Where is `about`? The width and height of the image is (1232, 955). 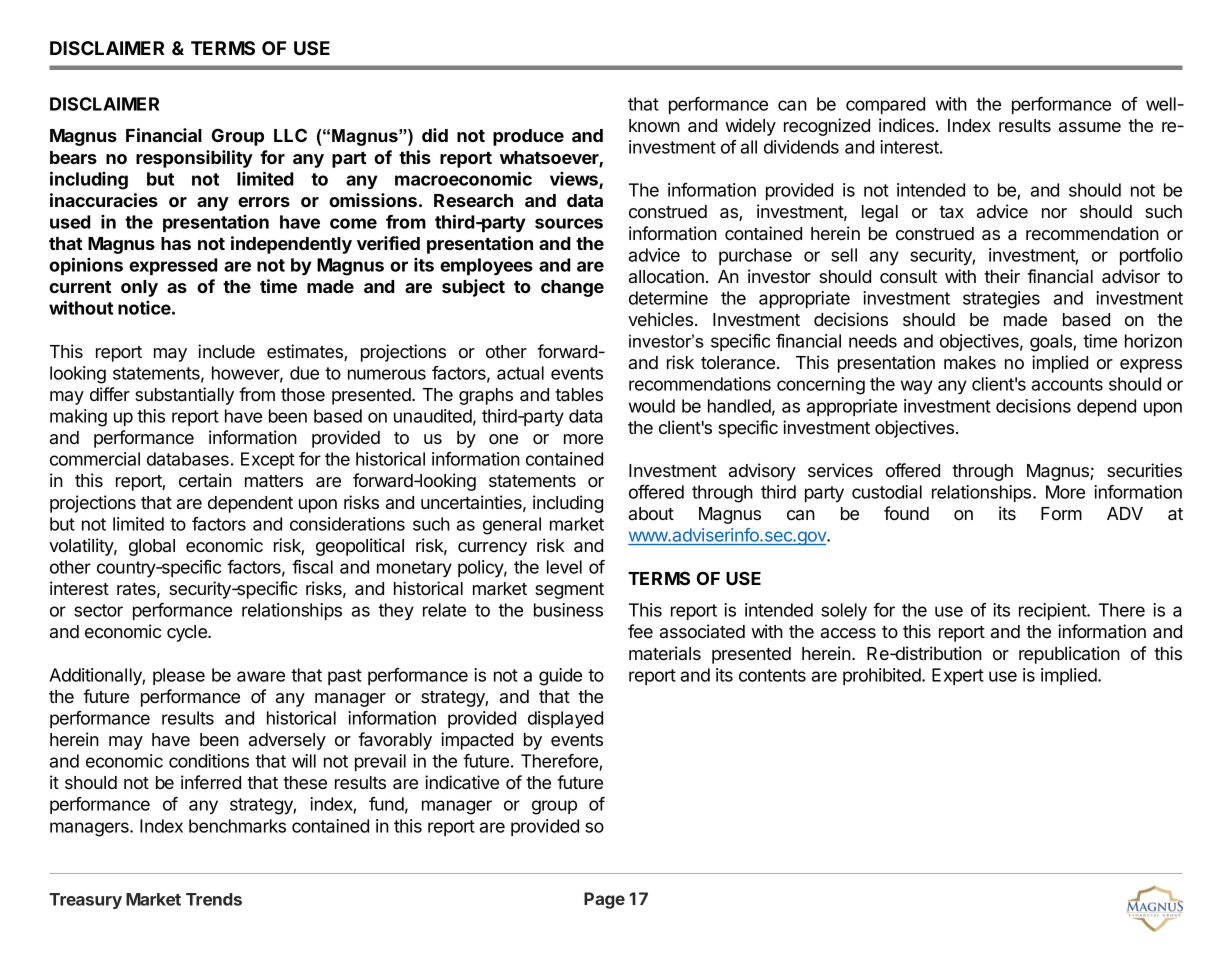 about is located at coordinates (651, 513).
